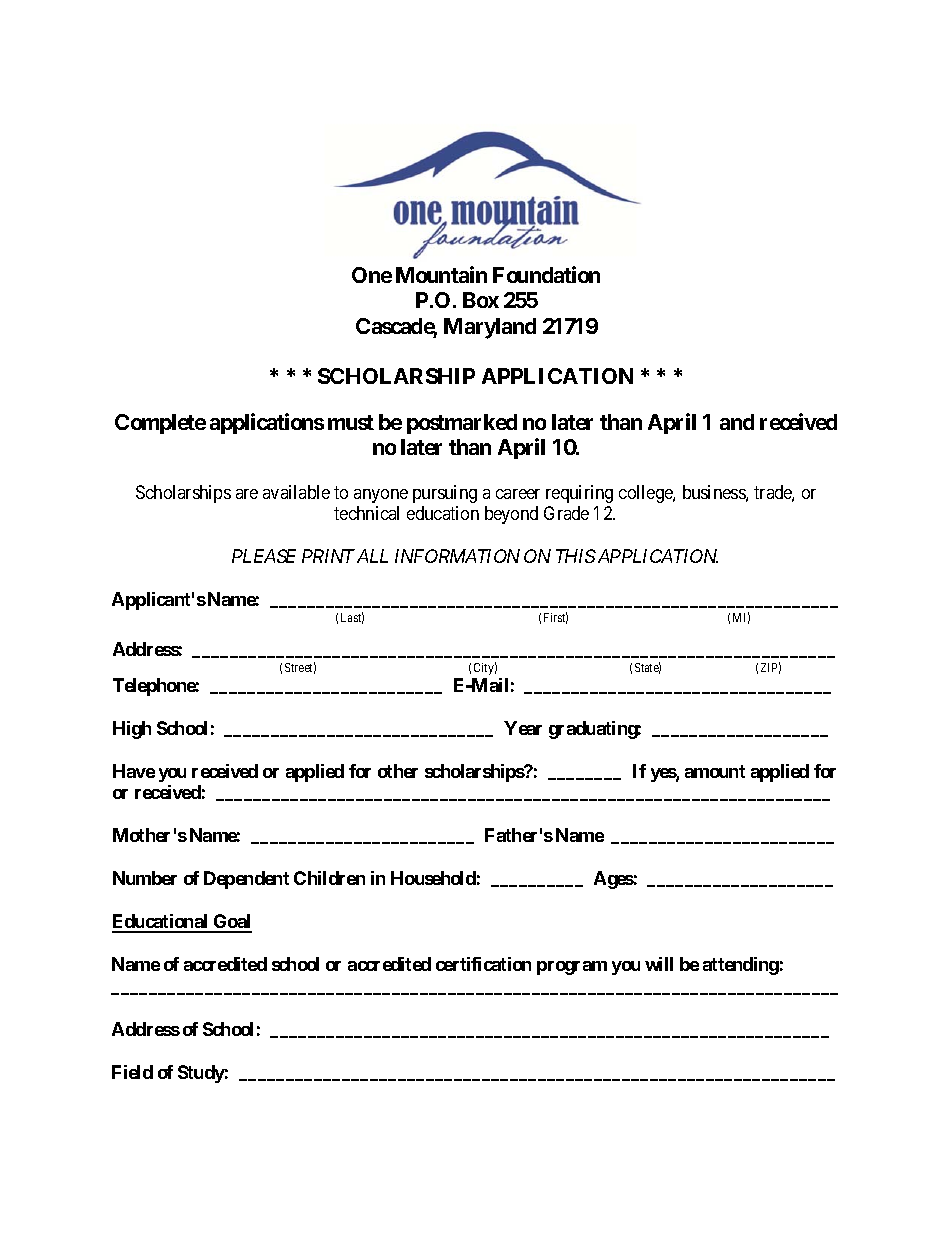  Describe the element at coordinates (546, 274) in the screenshot. I see `Foundation` at that location.
